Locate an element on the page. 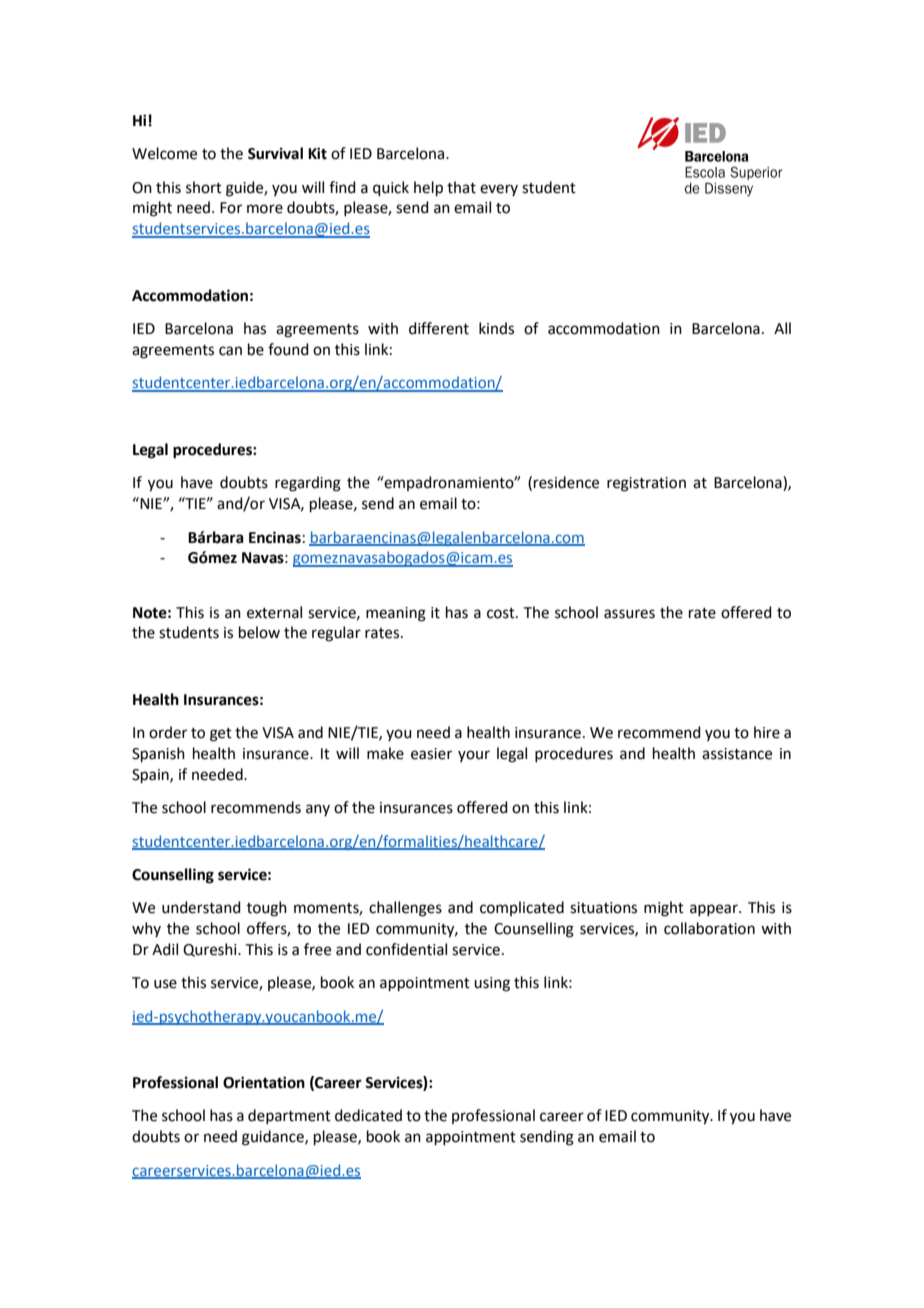 The image size is (924, 1308). dedicated is located at coordinates (368, 1115).
